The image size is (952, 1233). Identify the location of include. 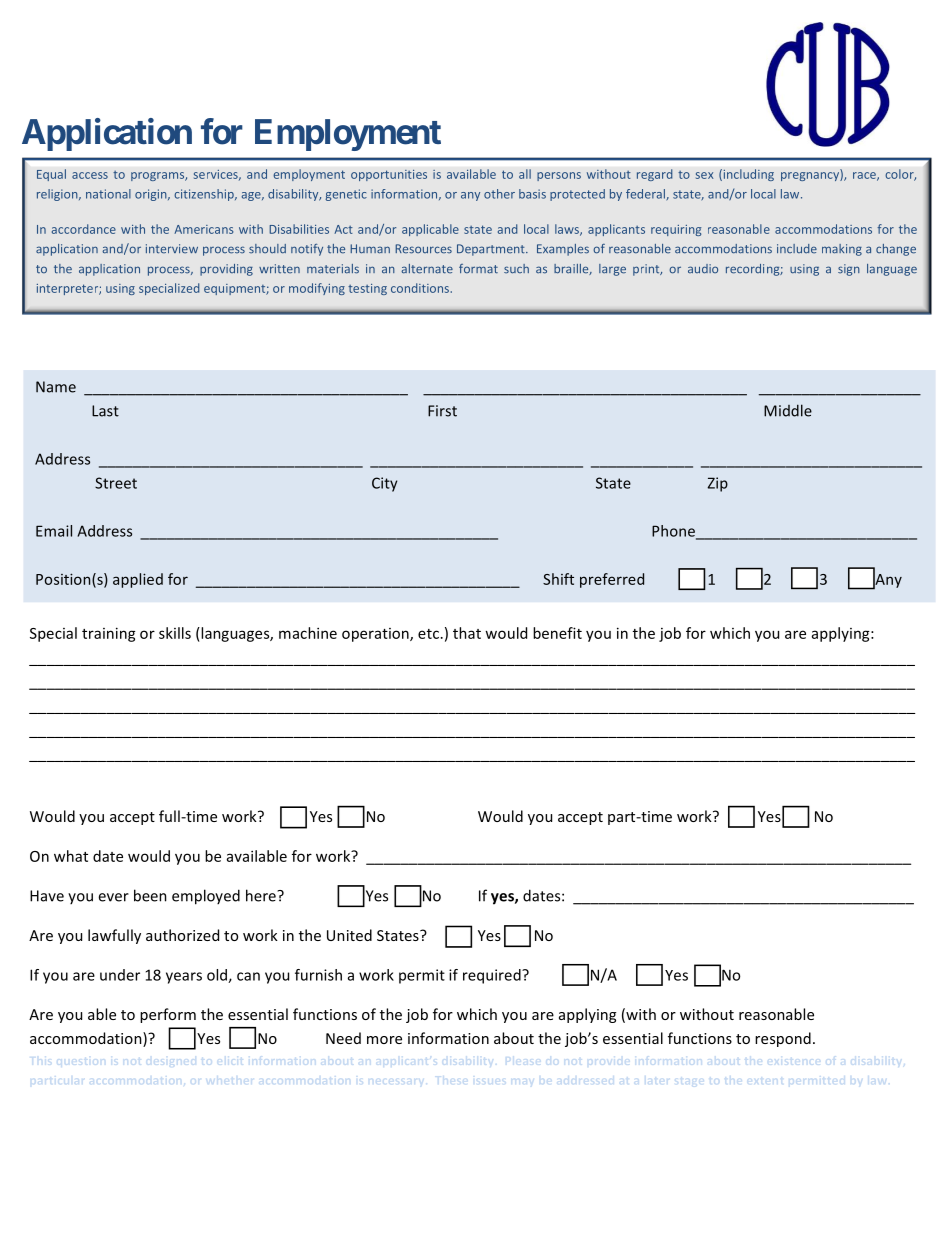
(797, 249).
